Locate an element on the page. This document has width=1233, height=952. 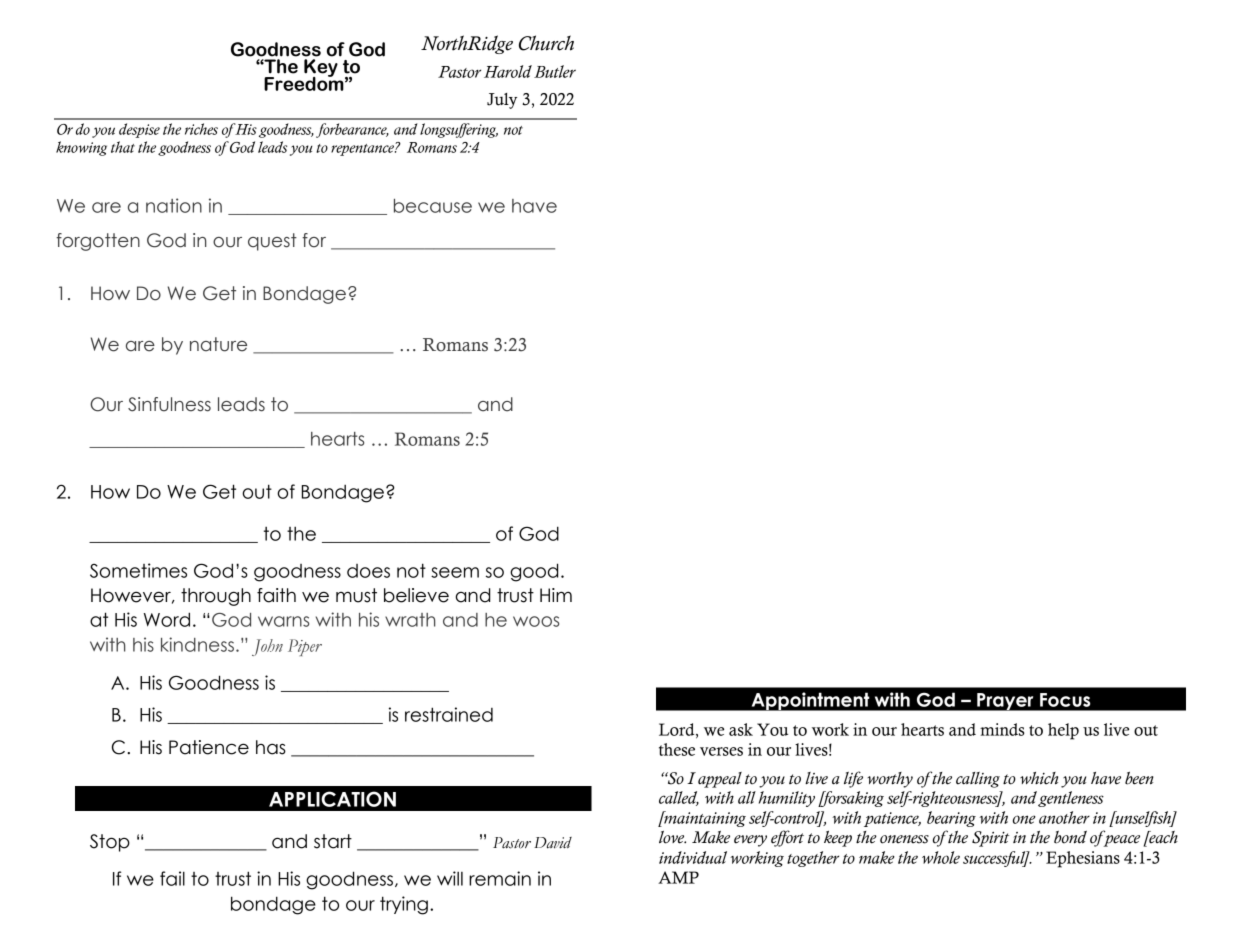
riches is located at coordinates (201, 129).
